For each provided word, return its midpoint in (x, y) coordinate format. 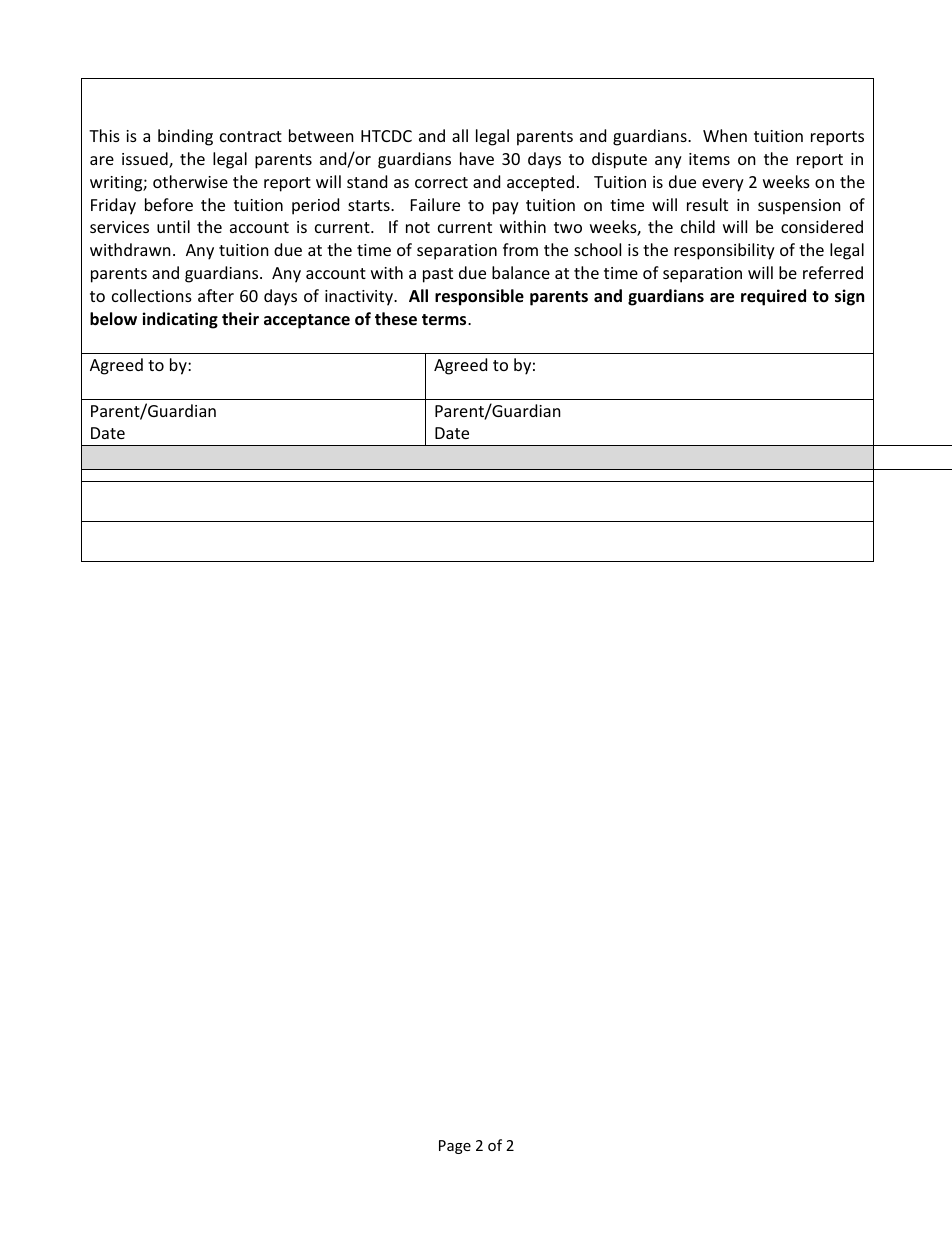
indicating (180, 320)
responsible (479, 297)
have (477, 158)
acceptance (307, 321)
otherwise (190, 181)
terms (445, 320)
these (396, 319)
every (723, 185)
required (773, 297)
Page (455, 1147)
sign (849, 297)
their (240, 319)
